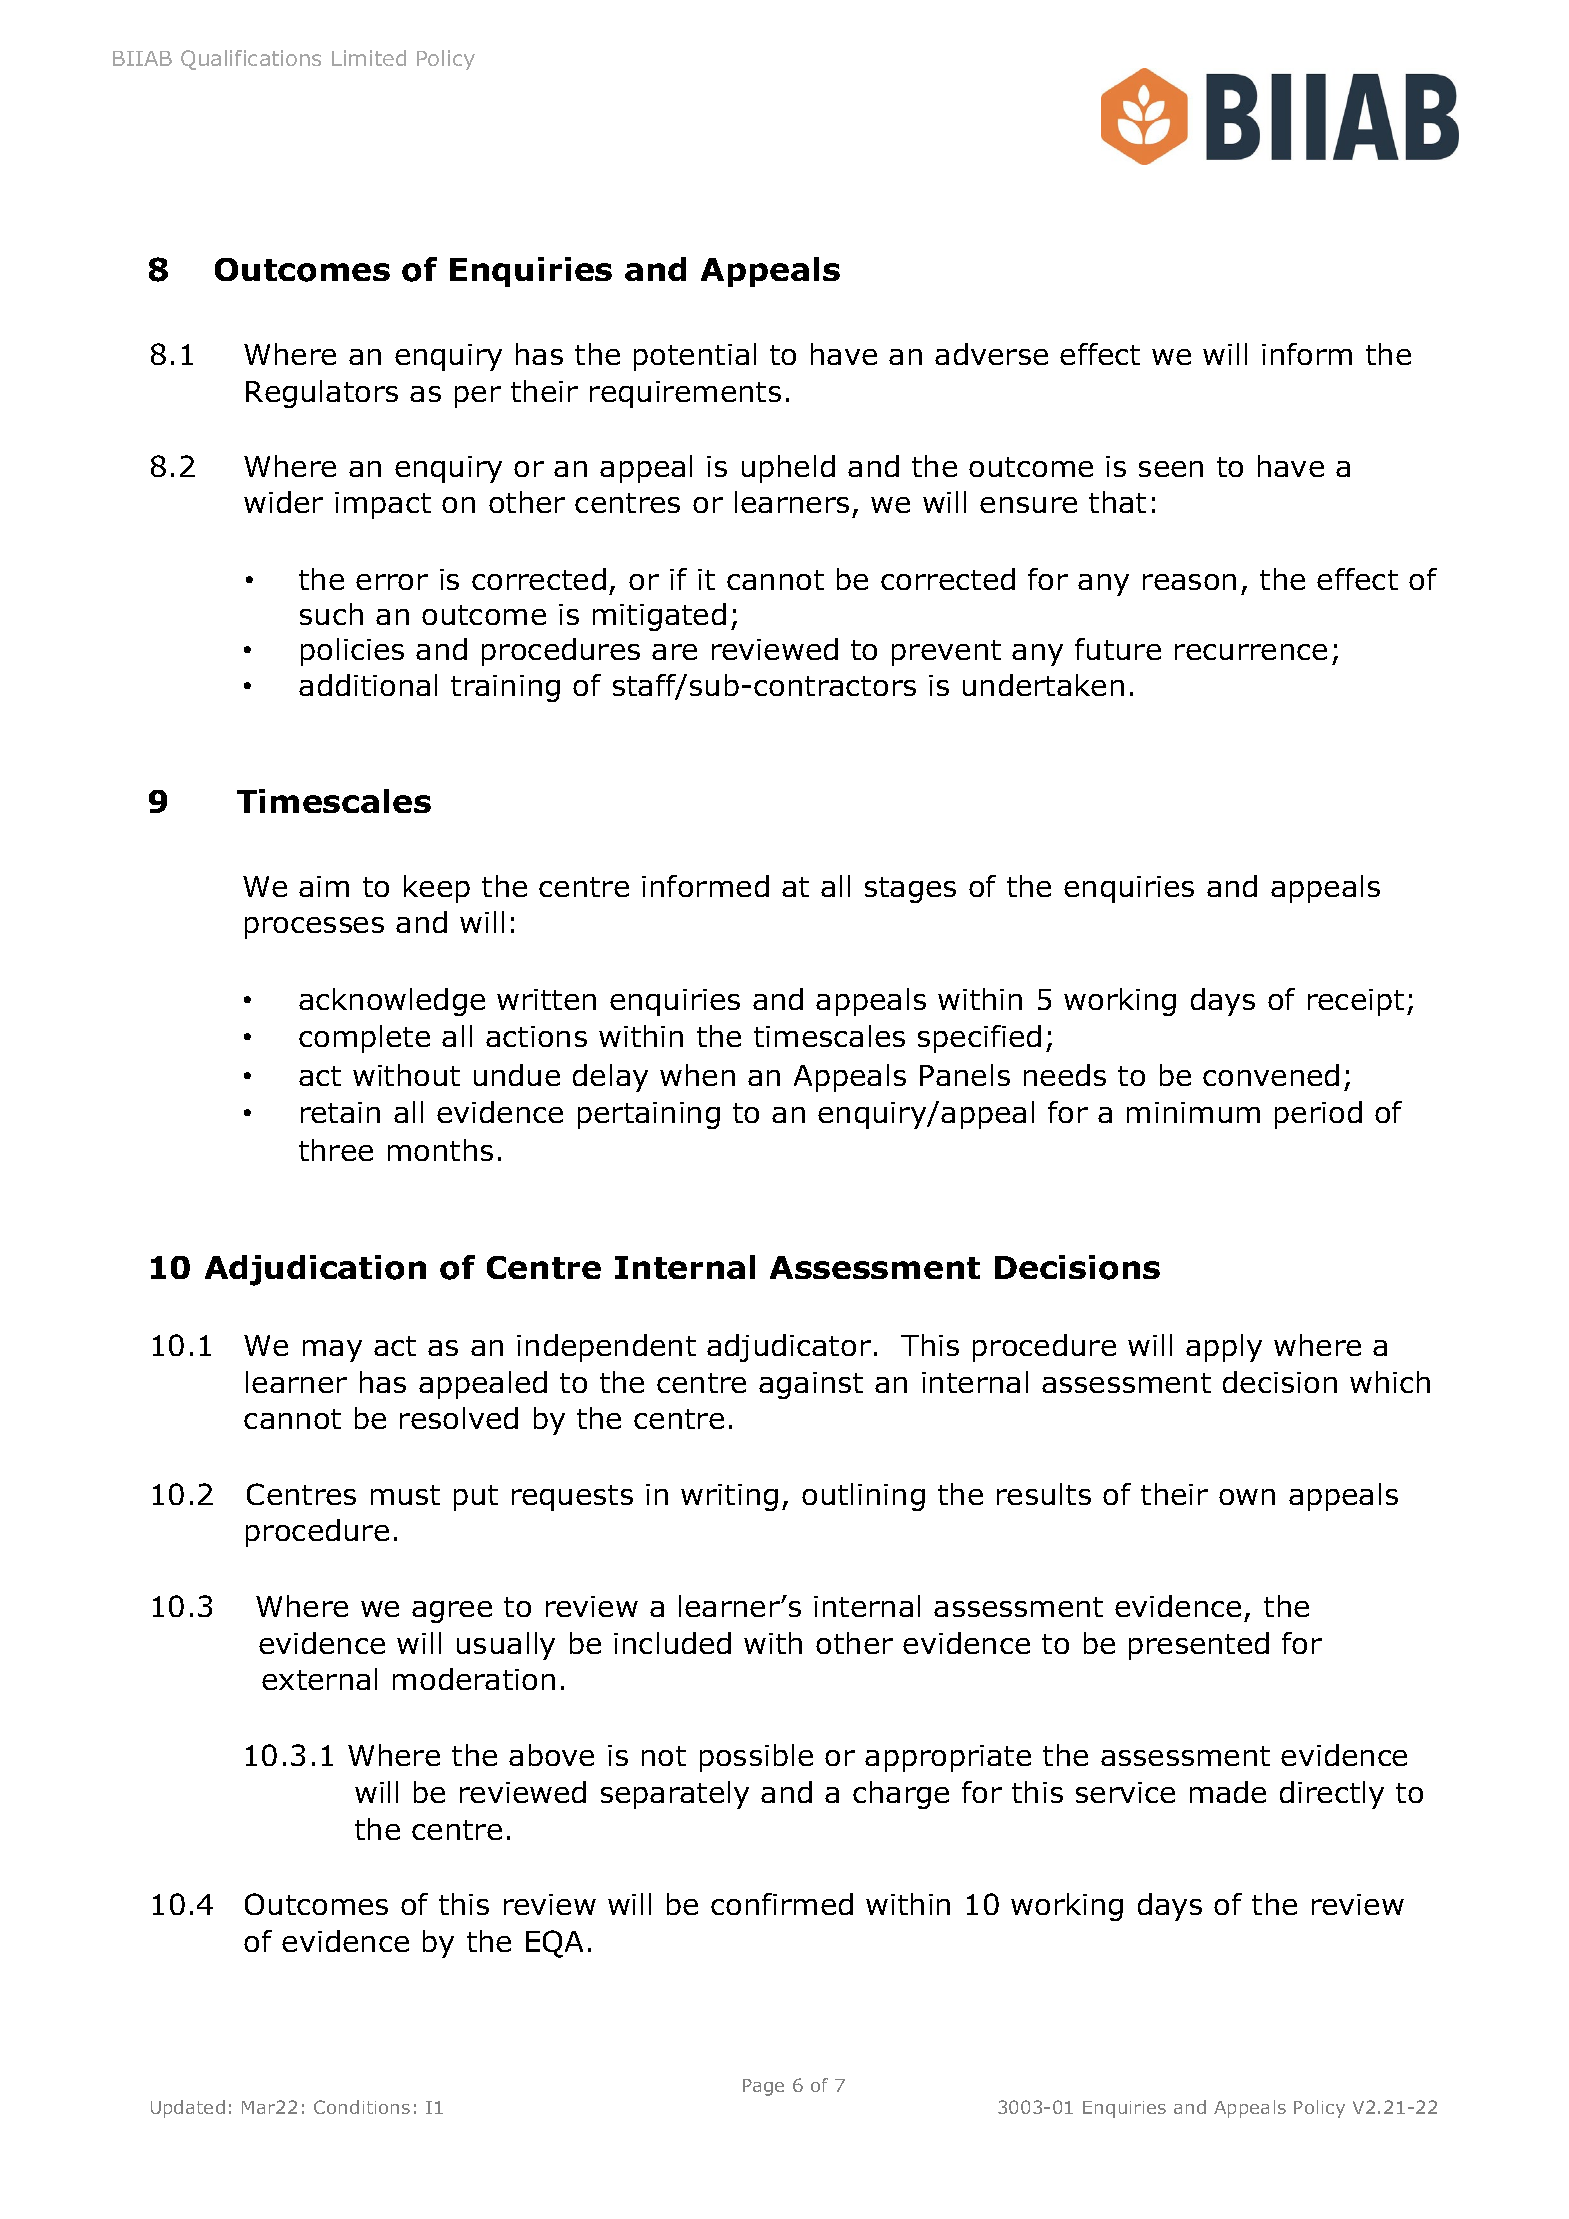 The width and height of the image is (1569, 2219). Describe the element at coordinates (991, 354) in the image. I see `adverse` at that location.
